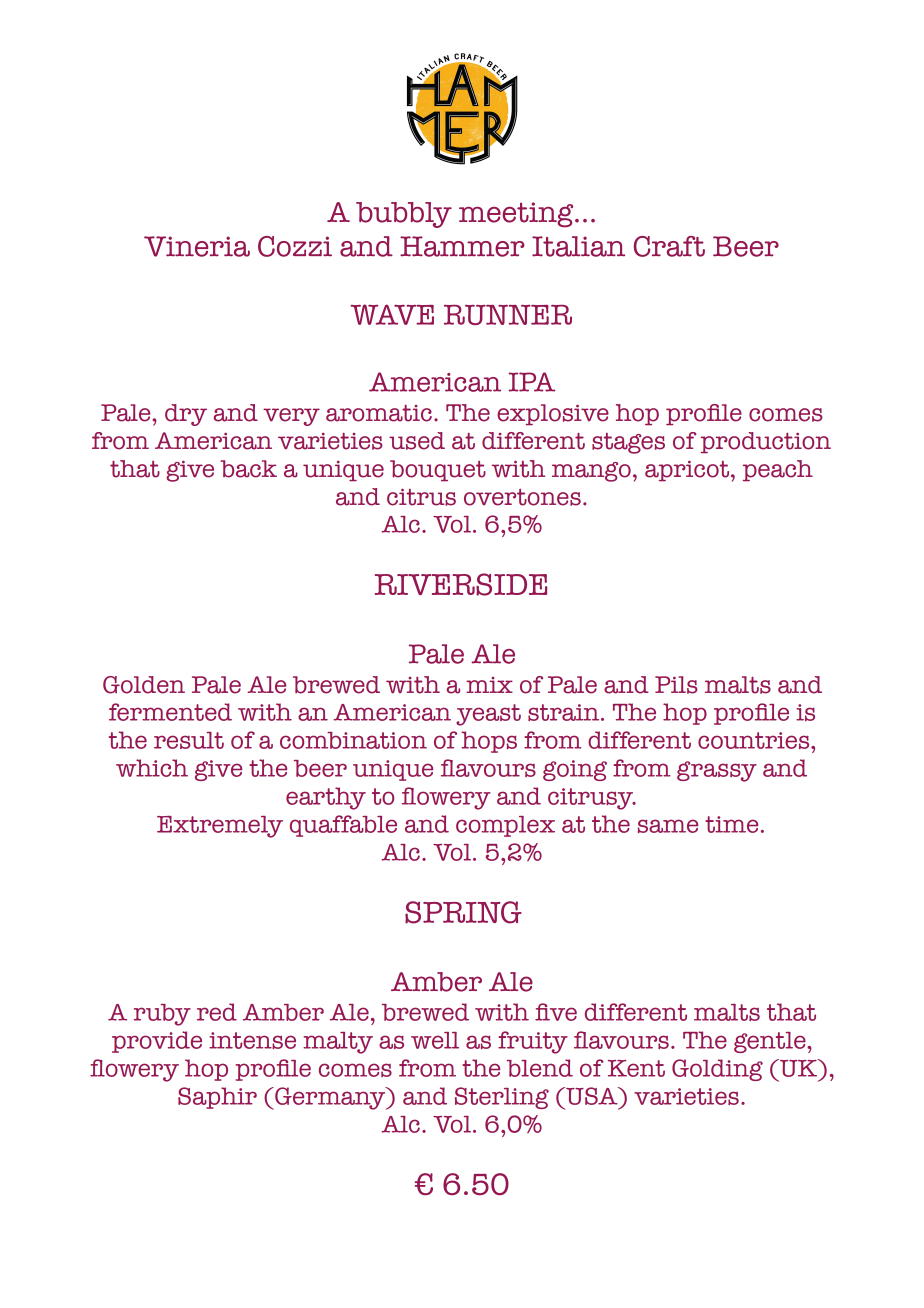  Describe the element at coordinates (489, 742) in the document. I see `hops` at that location.
